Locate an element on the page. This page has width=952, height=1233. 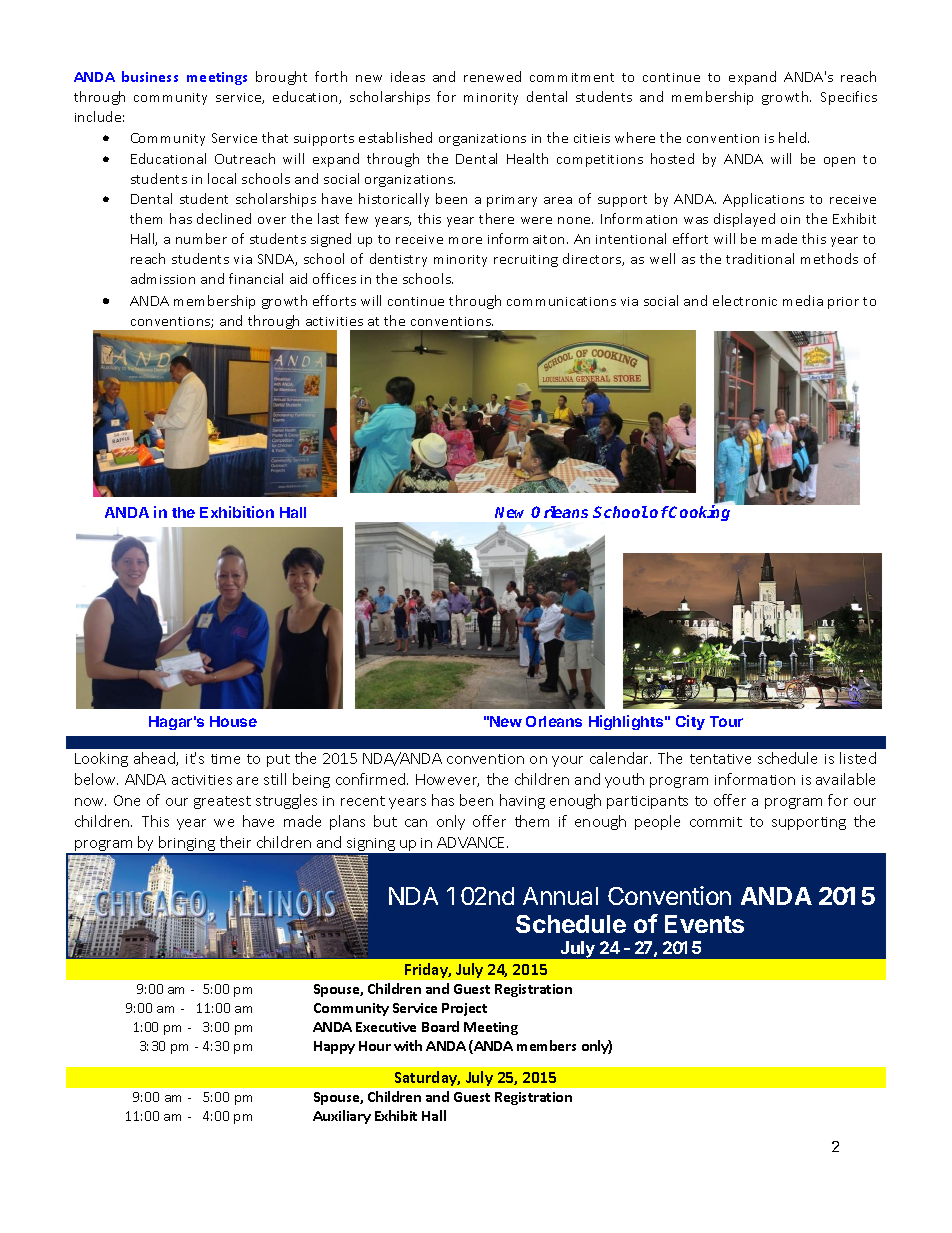
electronic is located at coordinates (745, 300).
